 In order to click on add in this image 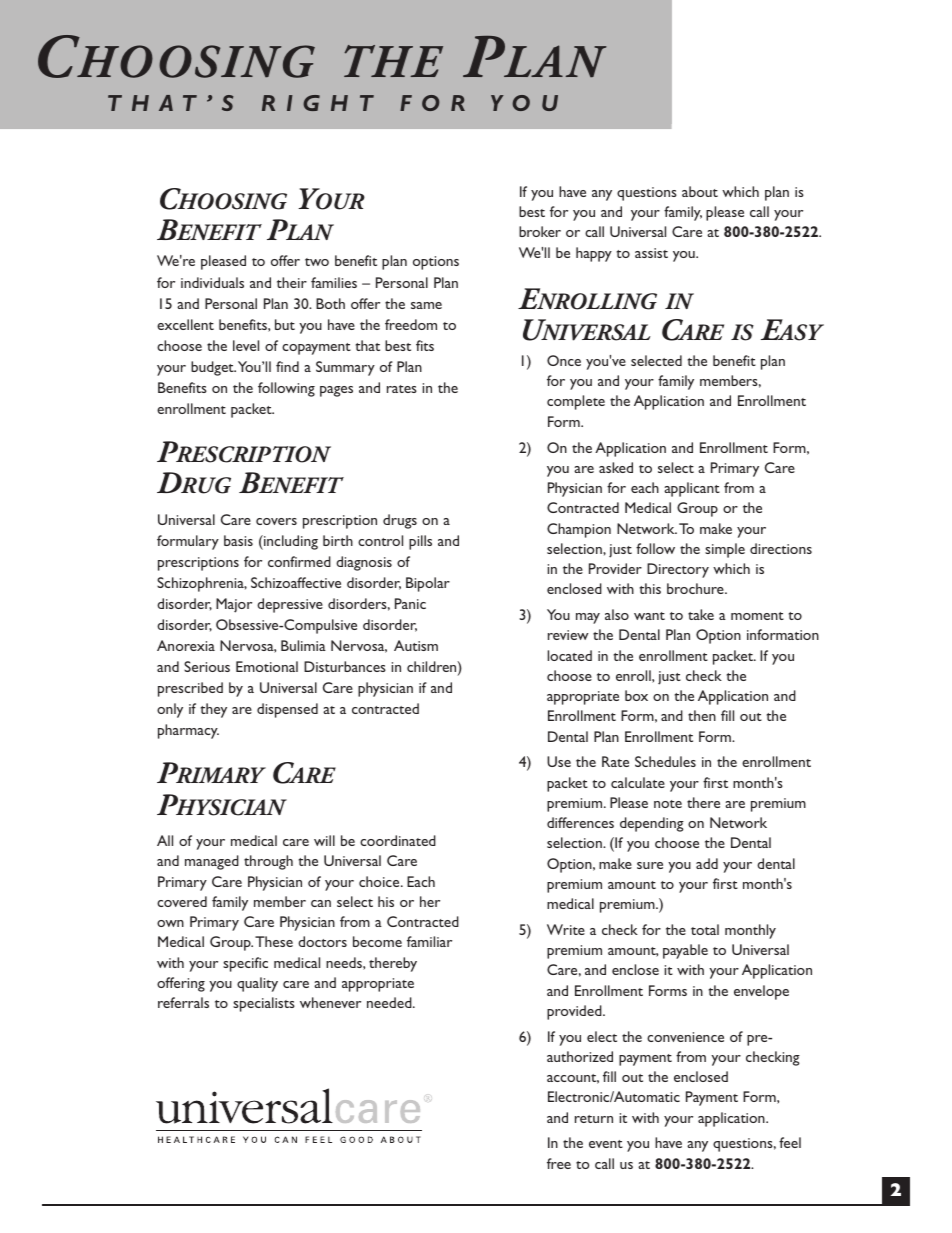, I will do `click(707, 863)`.
